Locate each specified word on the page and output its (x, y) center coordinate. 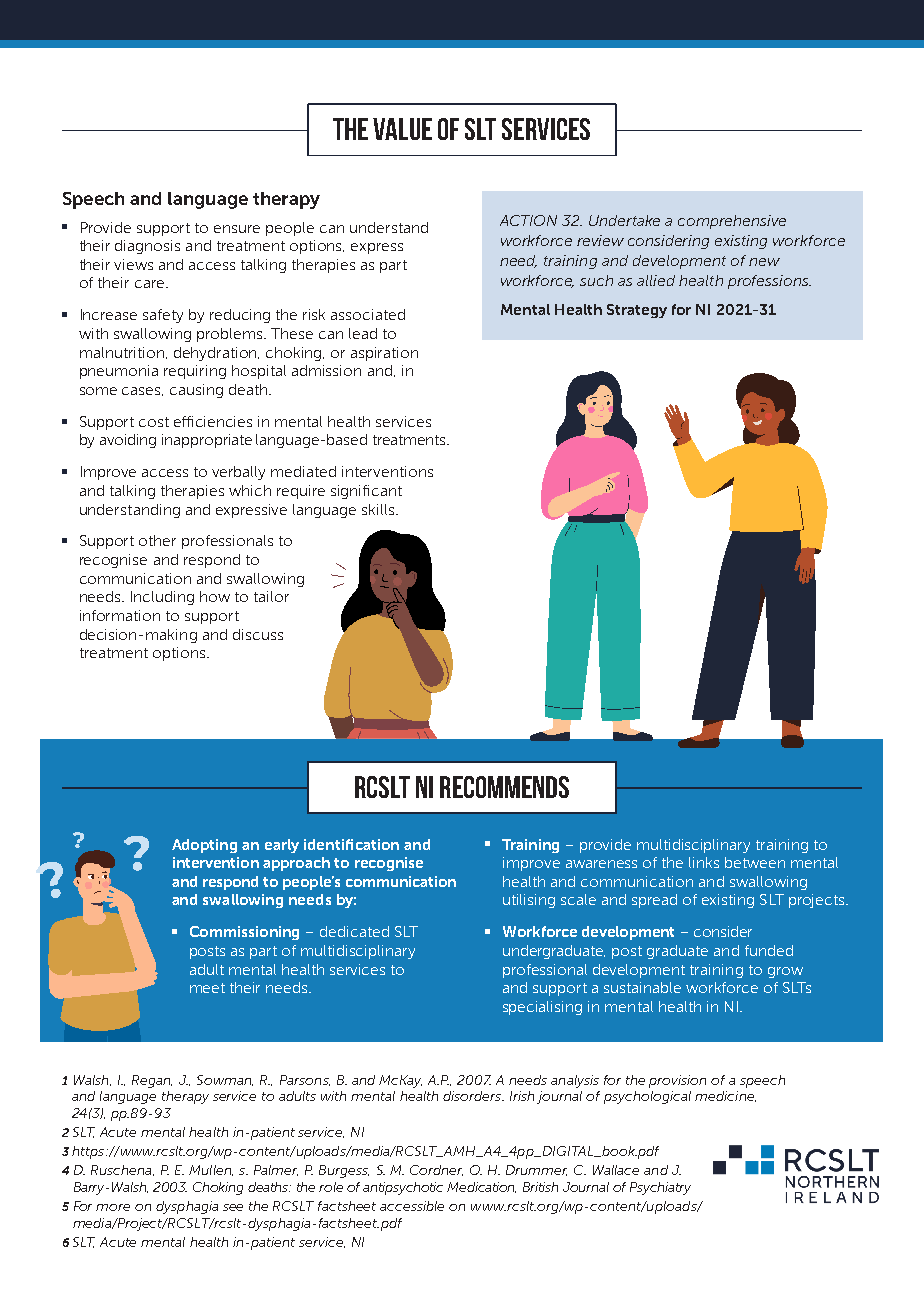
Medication (481, 1187)
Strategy (637, 311)
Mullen (211, 1170)
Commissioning (244, 933)
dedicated (354, 931)
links (704, 862)
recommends (504, 787)
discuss (258, 634)
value (402, 129)
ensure (237, 229)
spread (654, 901)
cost (154, 422)
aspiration (384, 354)
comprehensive (732, 222)
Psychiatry (660, 1188)
